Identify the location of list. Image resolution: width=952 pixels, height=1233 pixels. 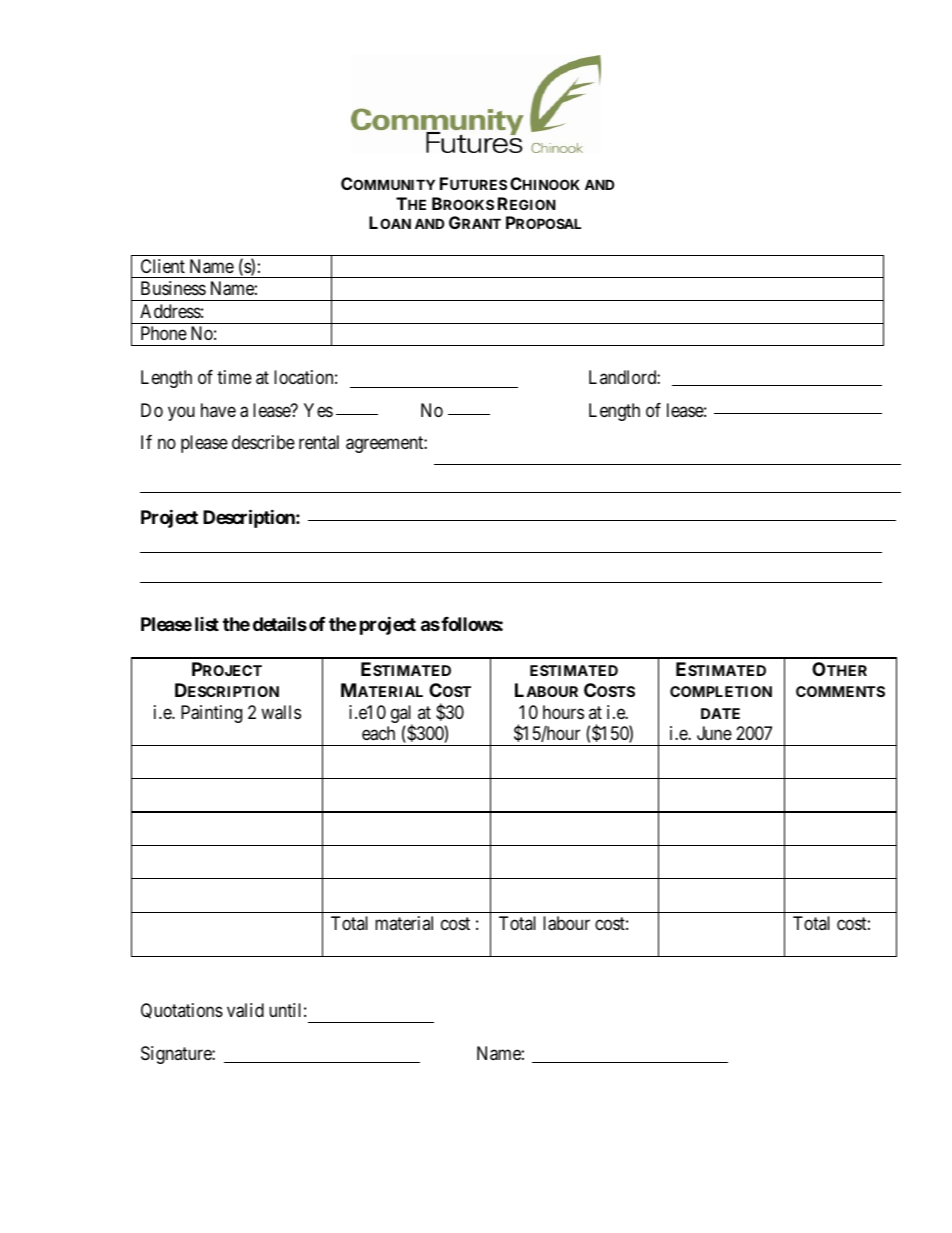
(207, 624).
